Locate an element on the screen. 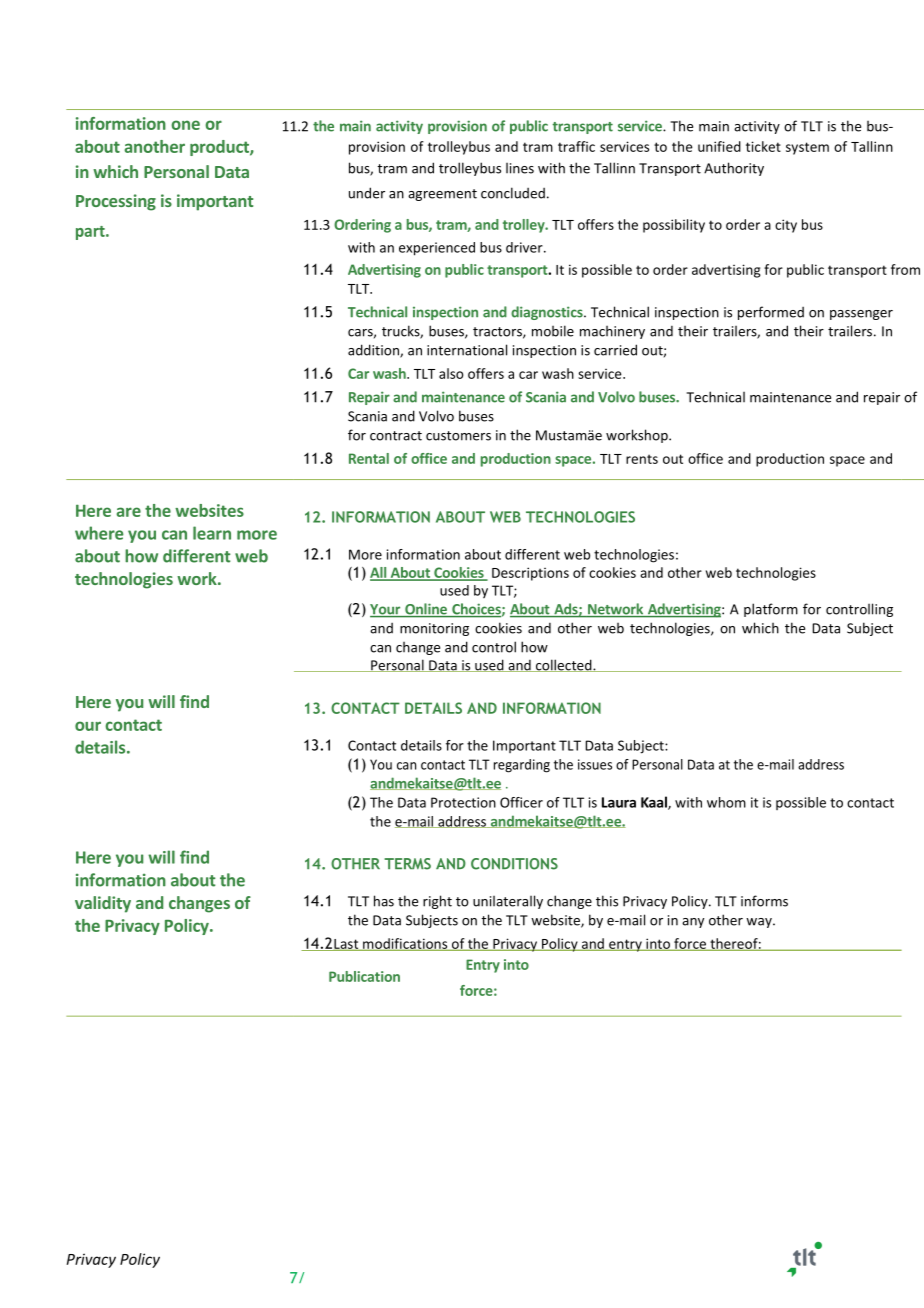  Descriptions is located at coordinates (530, 574).
